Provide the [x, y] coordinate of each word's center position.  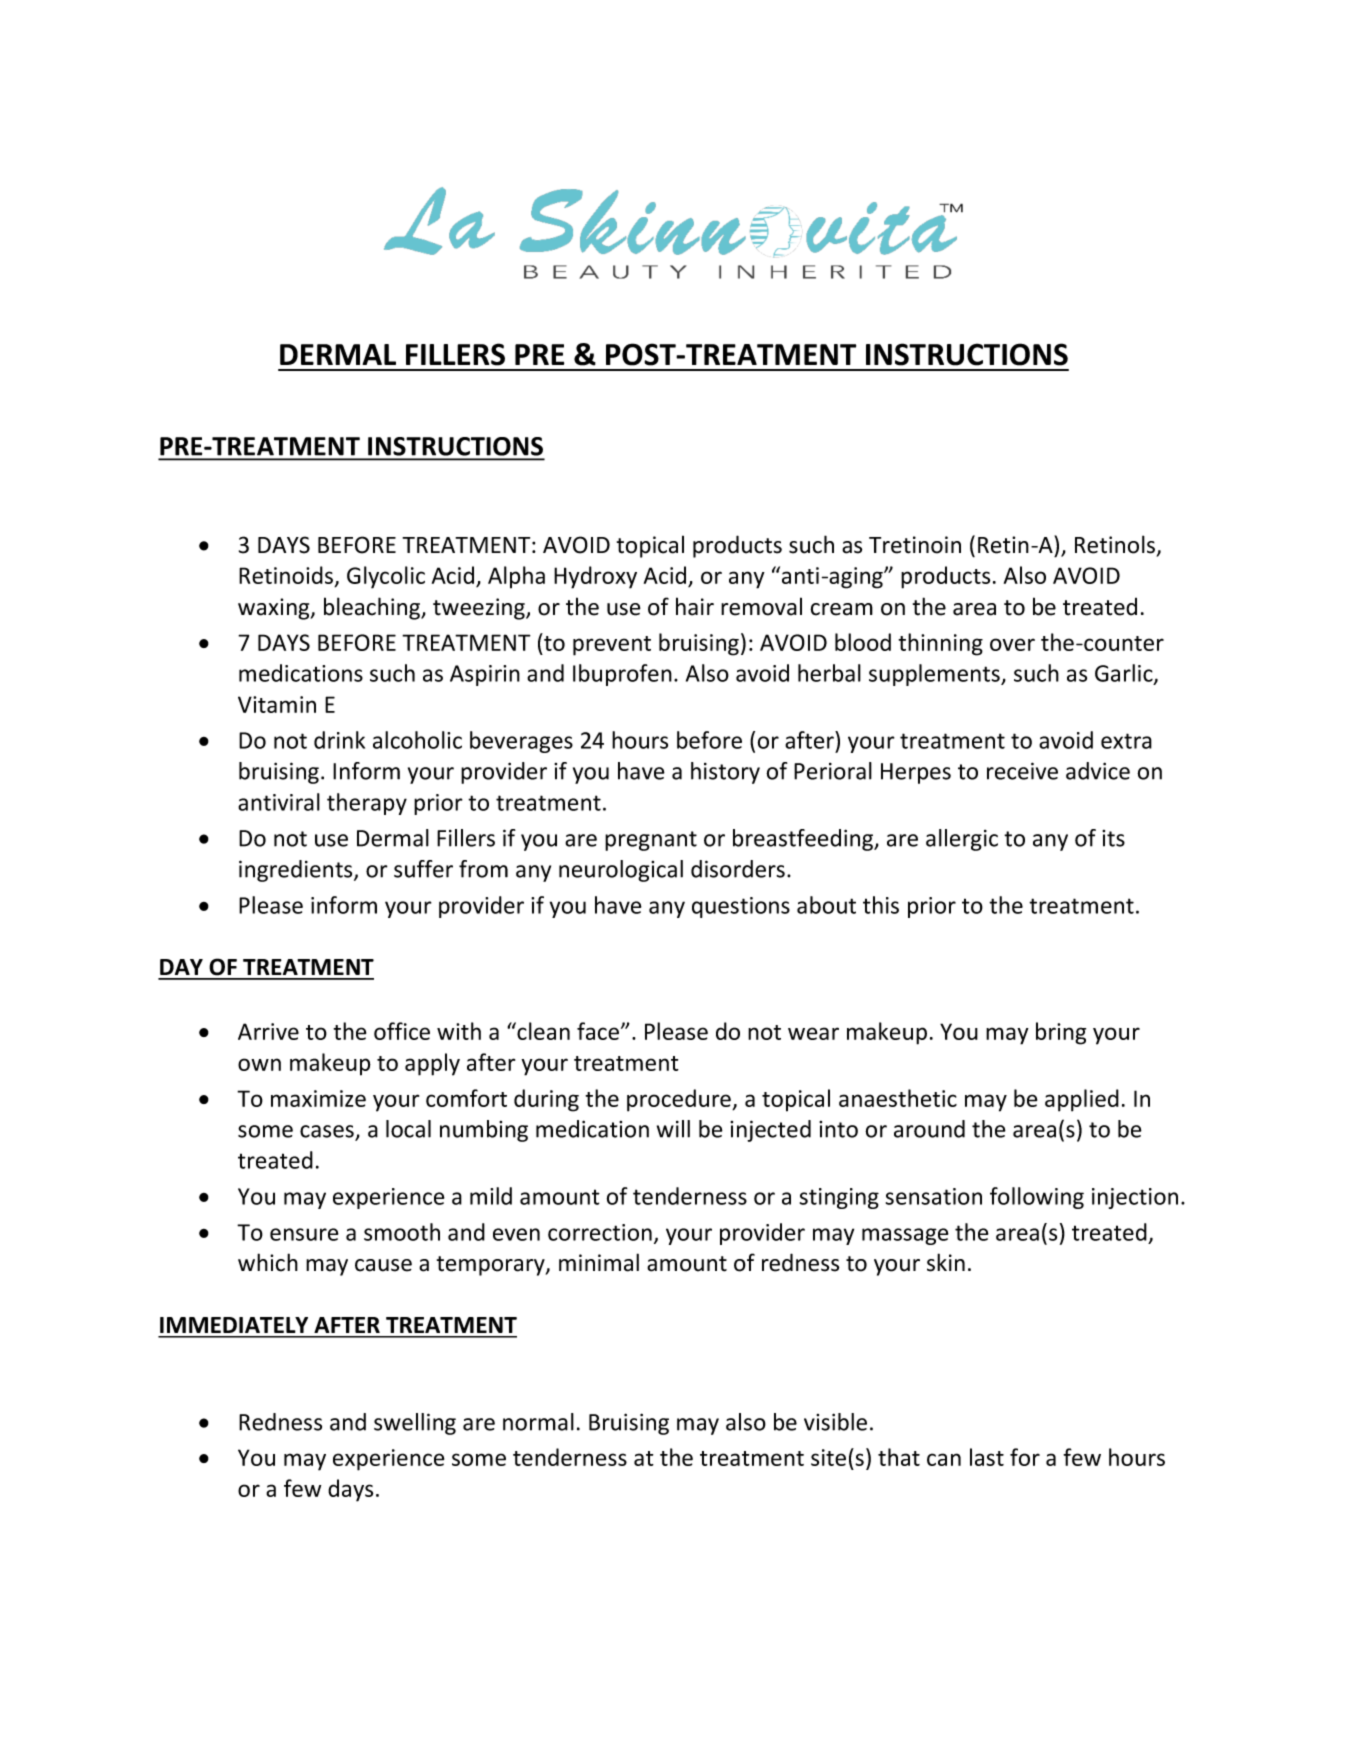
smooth [402, 1232]
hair [695, 606]
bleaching [373, 608]
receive [1022, 771]
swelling [415, 1424]
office [402, 1031]
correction [600, 1232]
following [1037, 1198]
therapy [367, 804]
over [1012, 644]
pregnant [651, 841]
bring [1061, 1033]
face [599, 1031]
